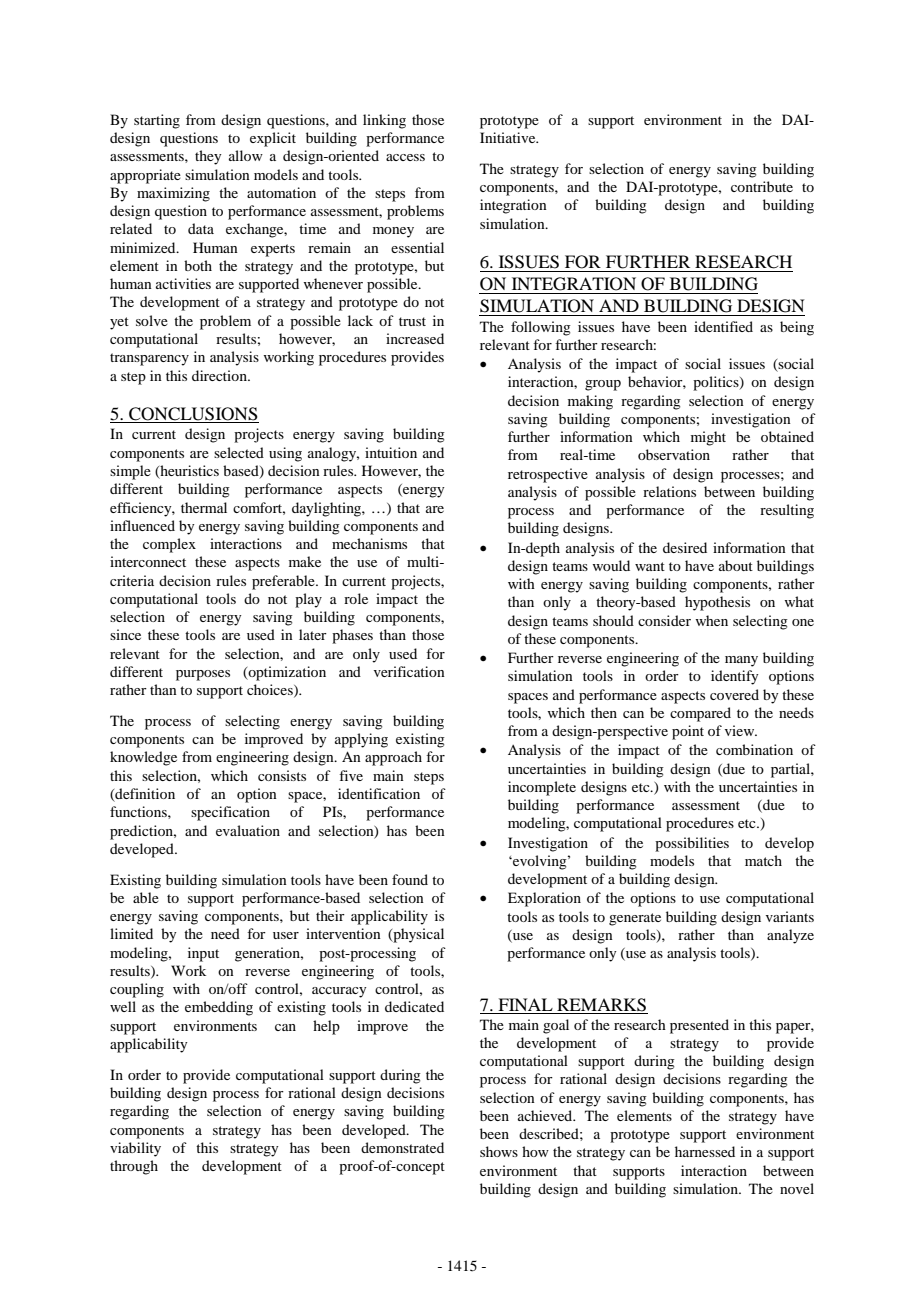 Image resolution: width=924 pixels, height=1308 pixels. Describe the element at coordinates (208, 157) in the page. I see `they` at that location.
